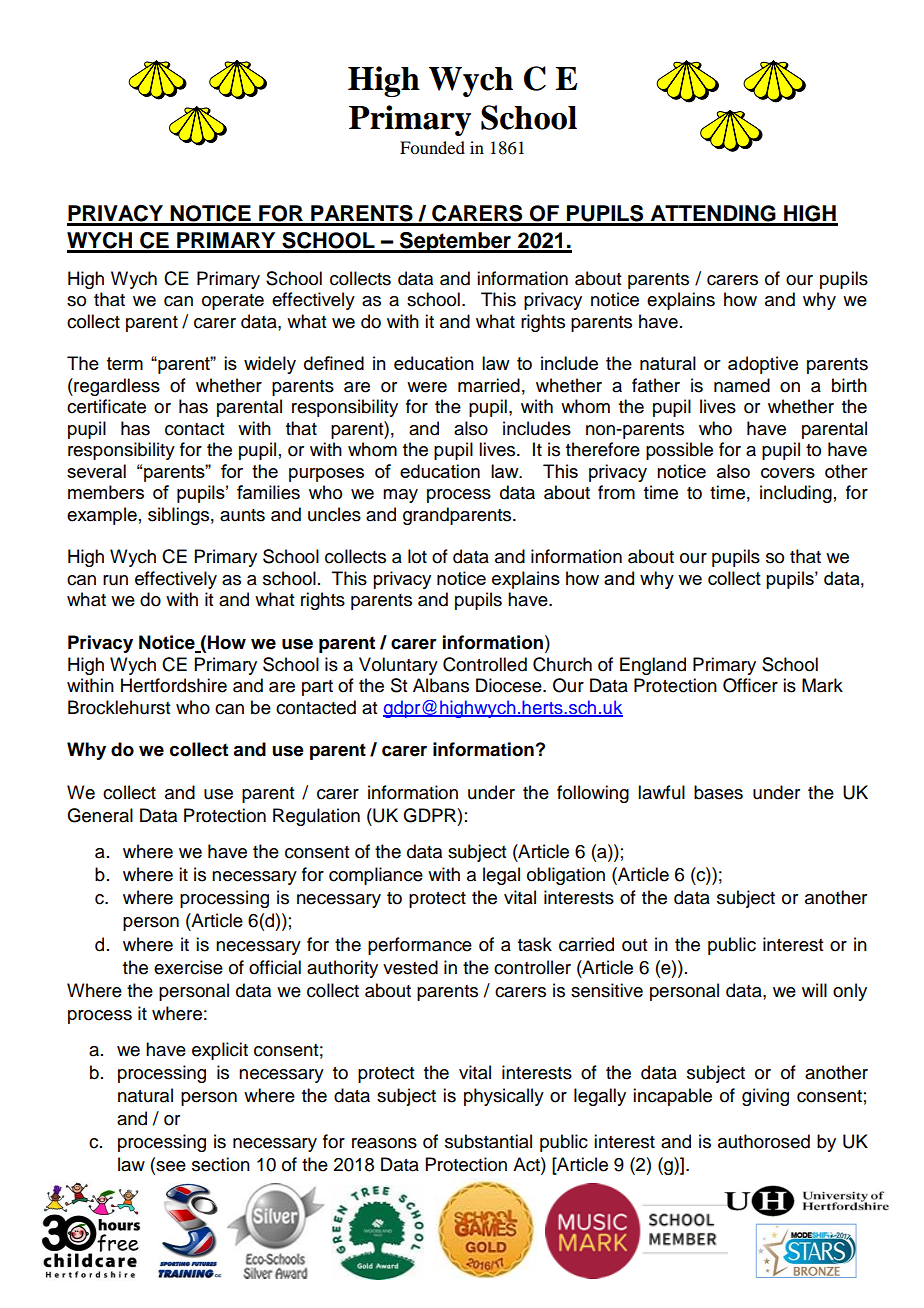 The image size is (924, 1308). I want to click on see, so click(170, 1166).
